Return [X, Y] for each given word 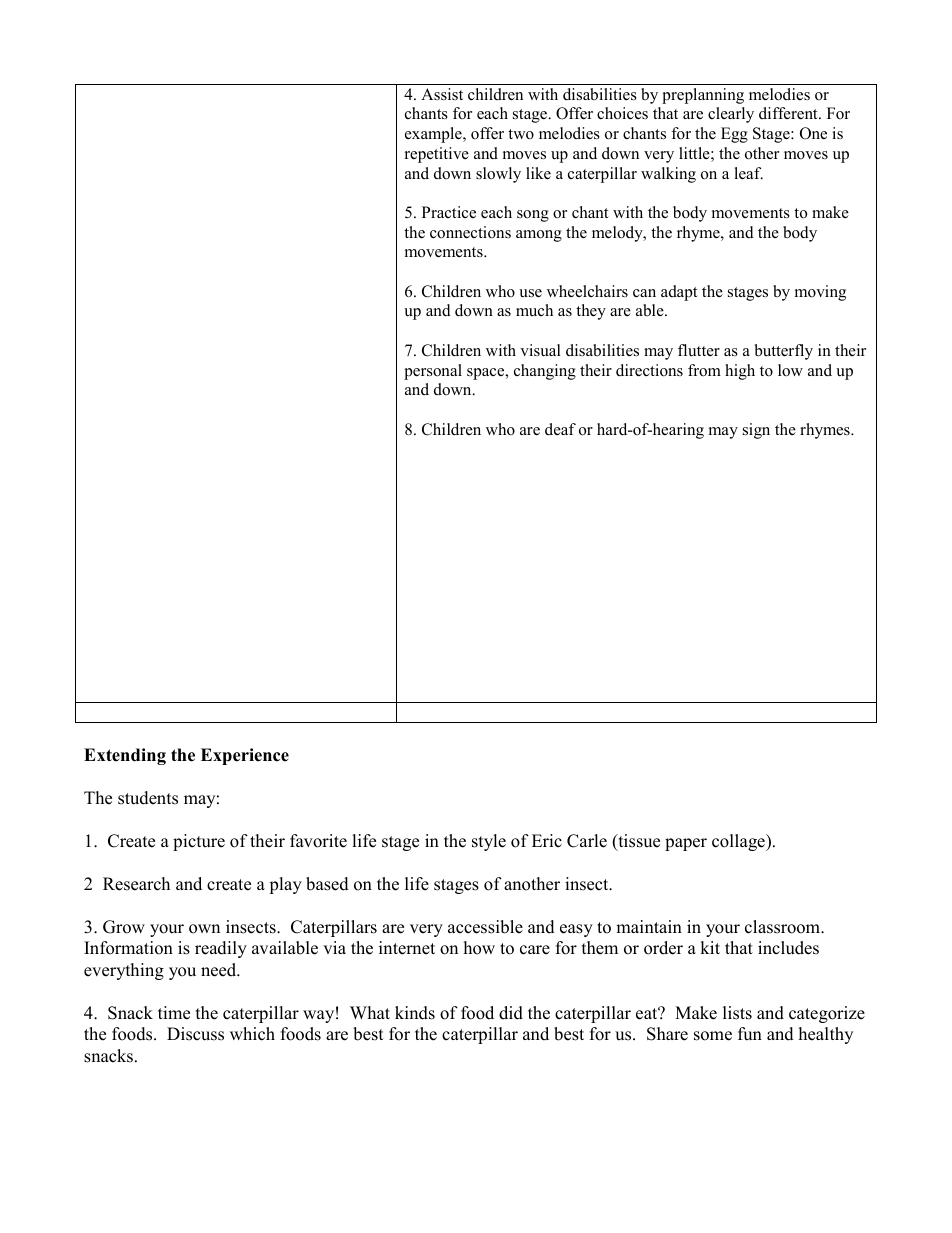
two [521, 134]
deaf [560, 429]
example [434, 135]
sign [756, 431]
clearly [731, 115]
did [511, 1013]
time [174, 1013]
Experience [245, 756]
